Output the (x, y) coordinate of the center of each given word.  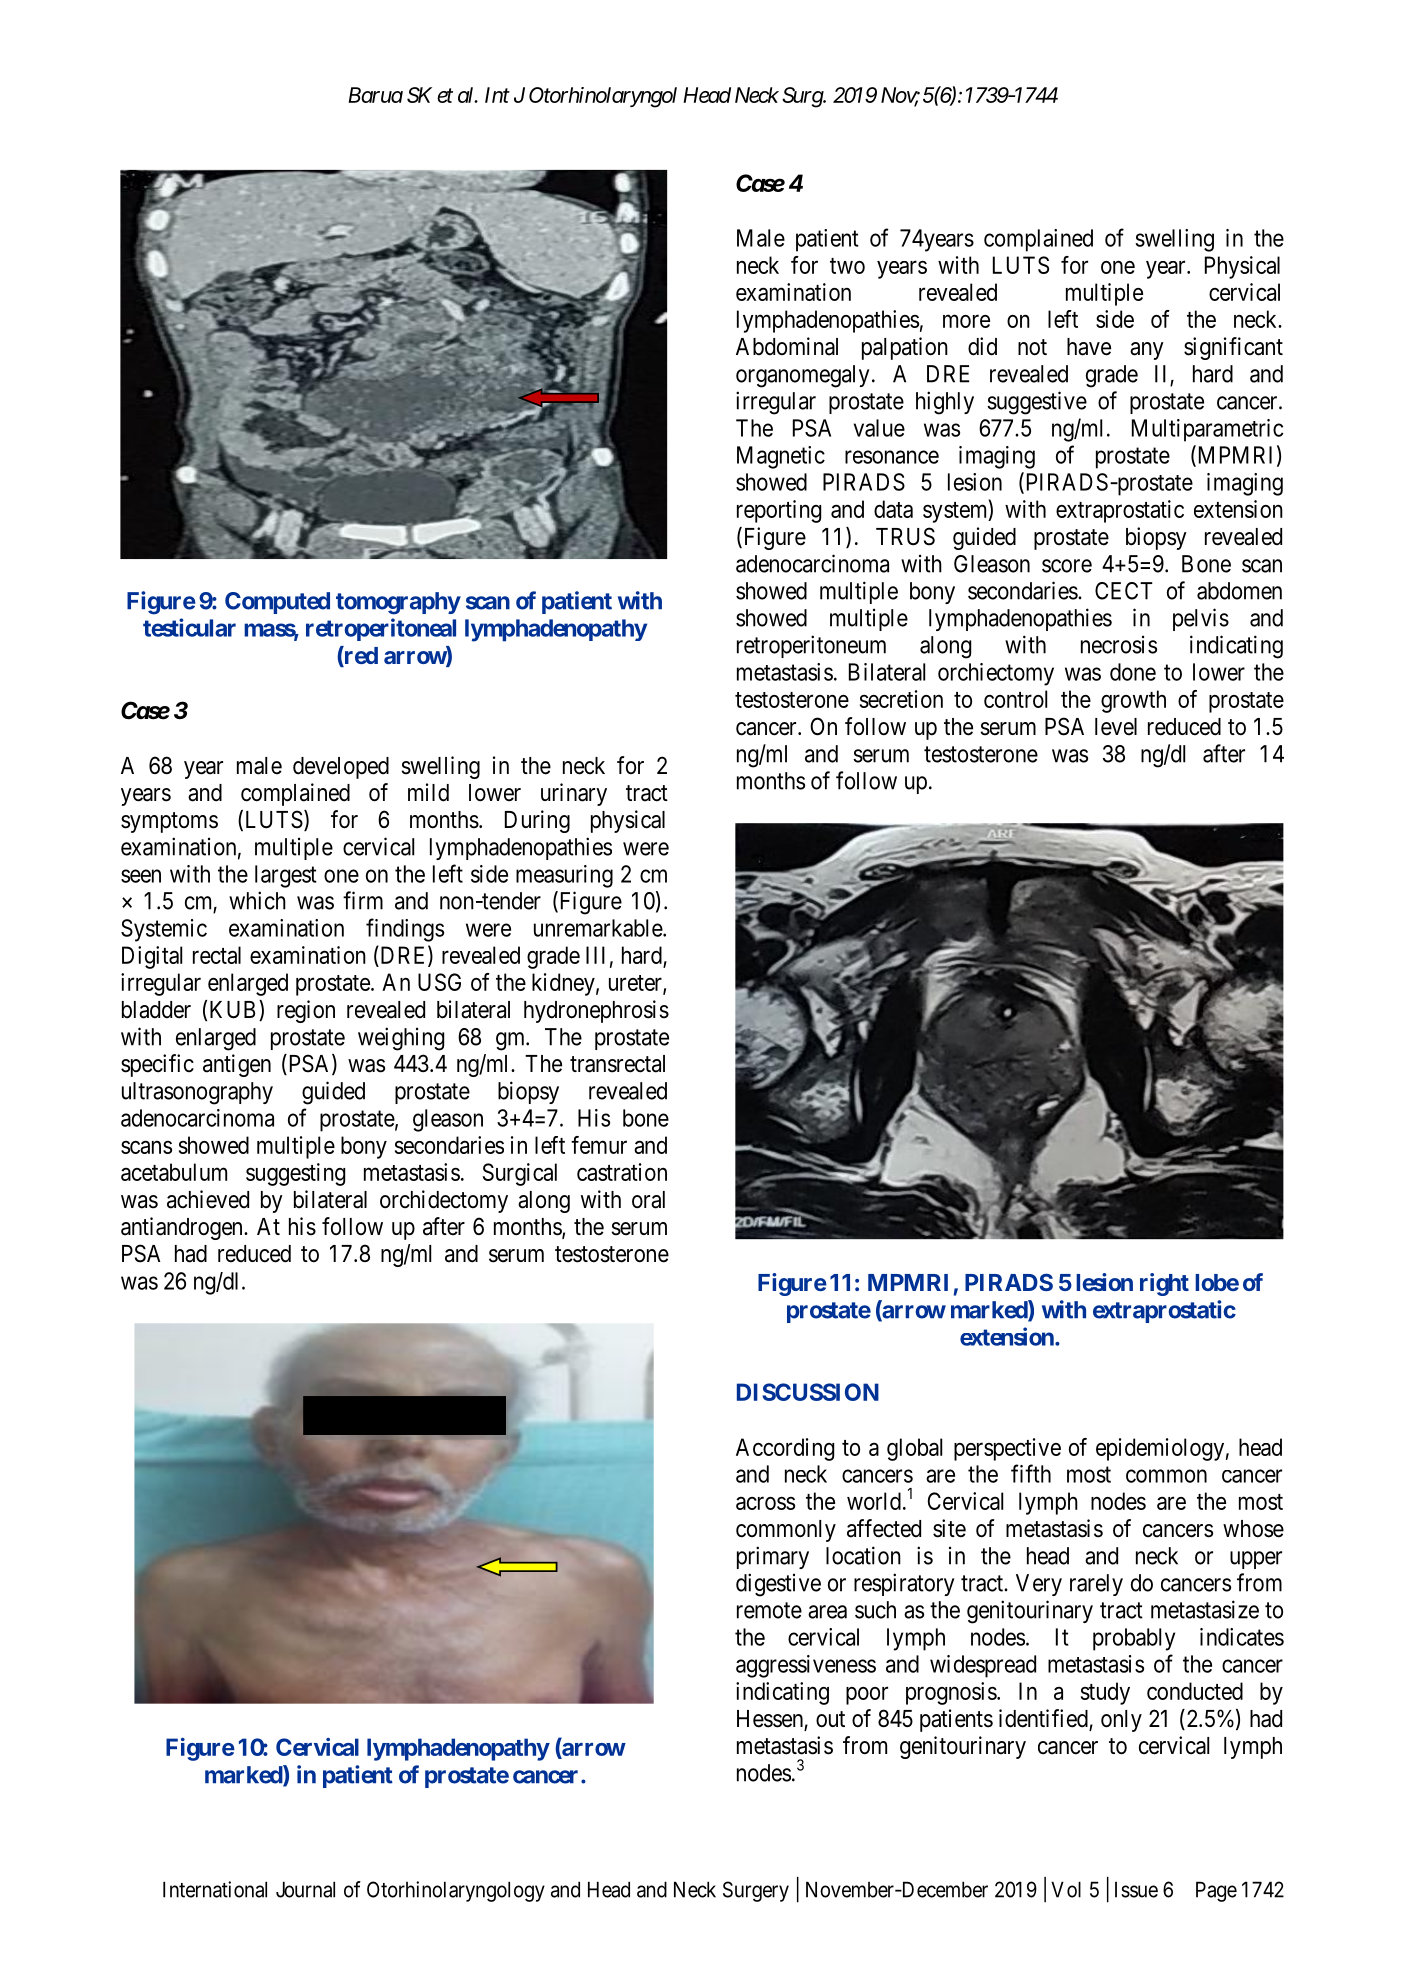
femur (599, 1145)
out (830, 1719)
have (1089, 347)
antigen (237, 1065)
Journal (305, 1889)
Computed (277, 603)
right (1164, 1284)
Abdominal (787, 346)
